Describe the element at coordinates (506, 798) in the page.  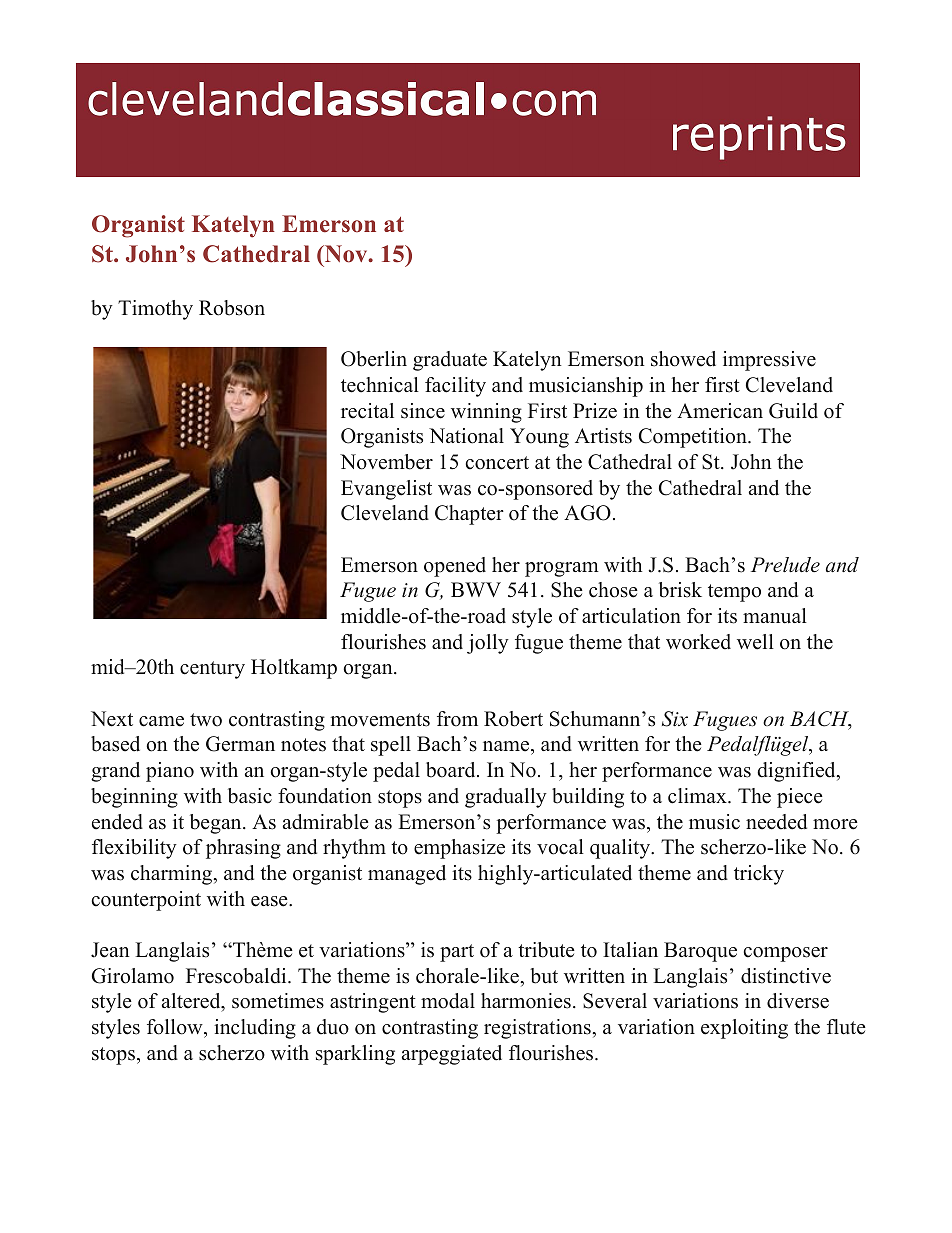
I see `gradually` at that location.
